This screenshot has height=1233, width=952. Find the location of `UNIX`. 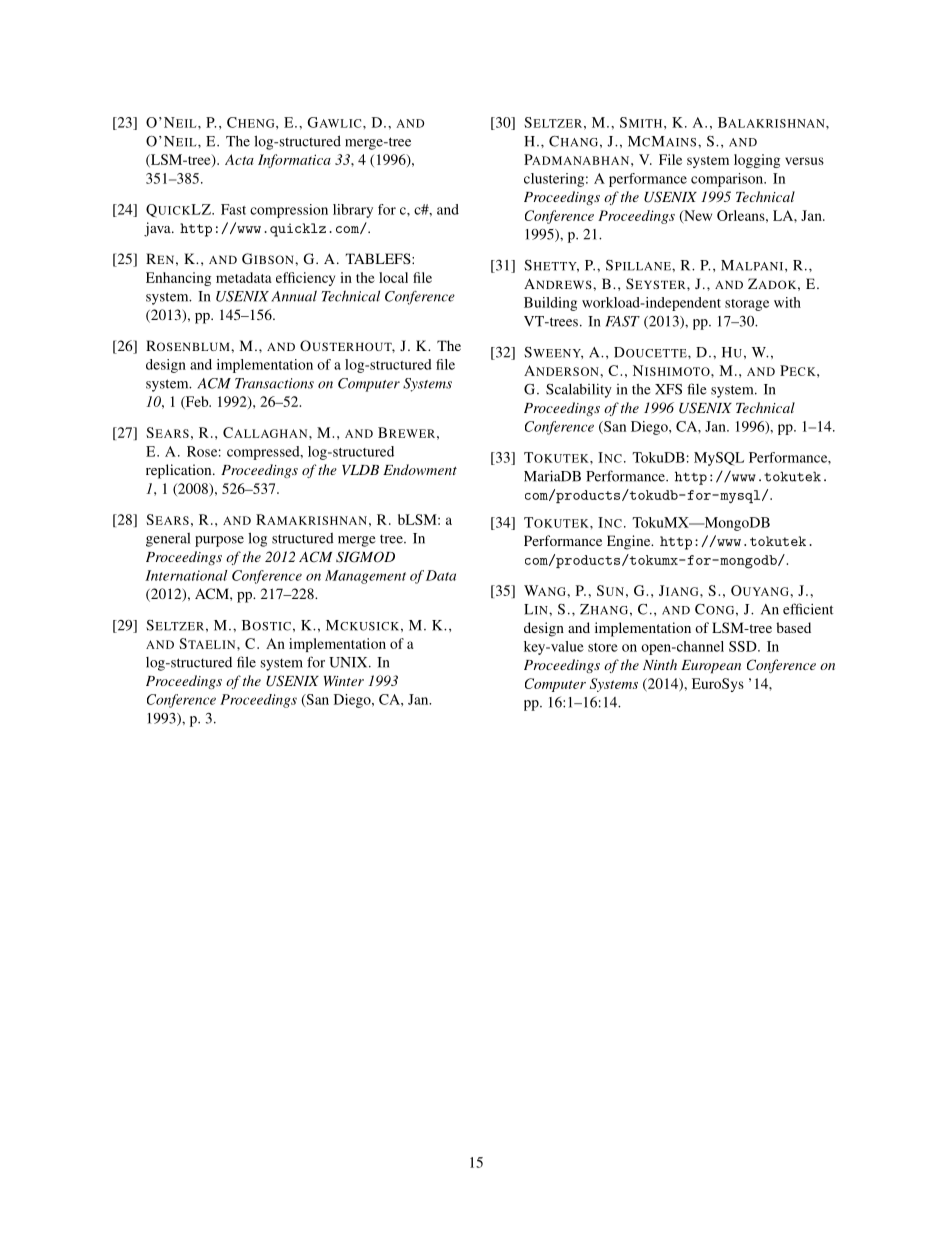

UNIX is located at coordinates (349, 662).
